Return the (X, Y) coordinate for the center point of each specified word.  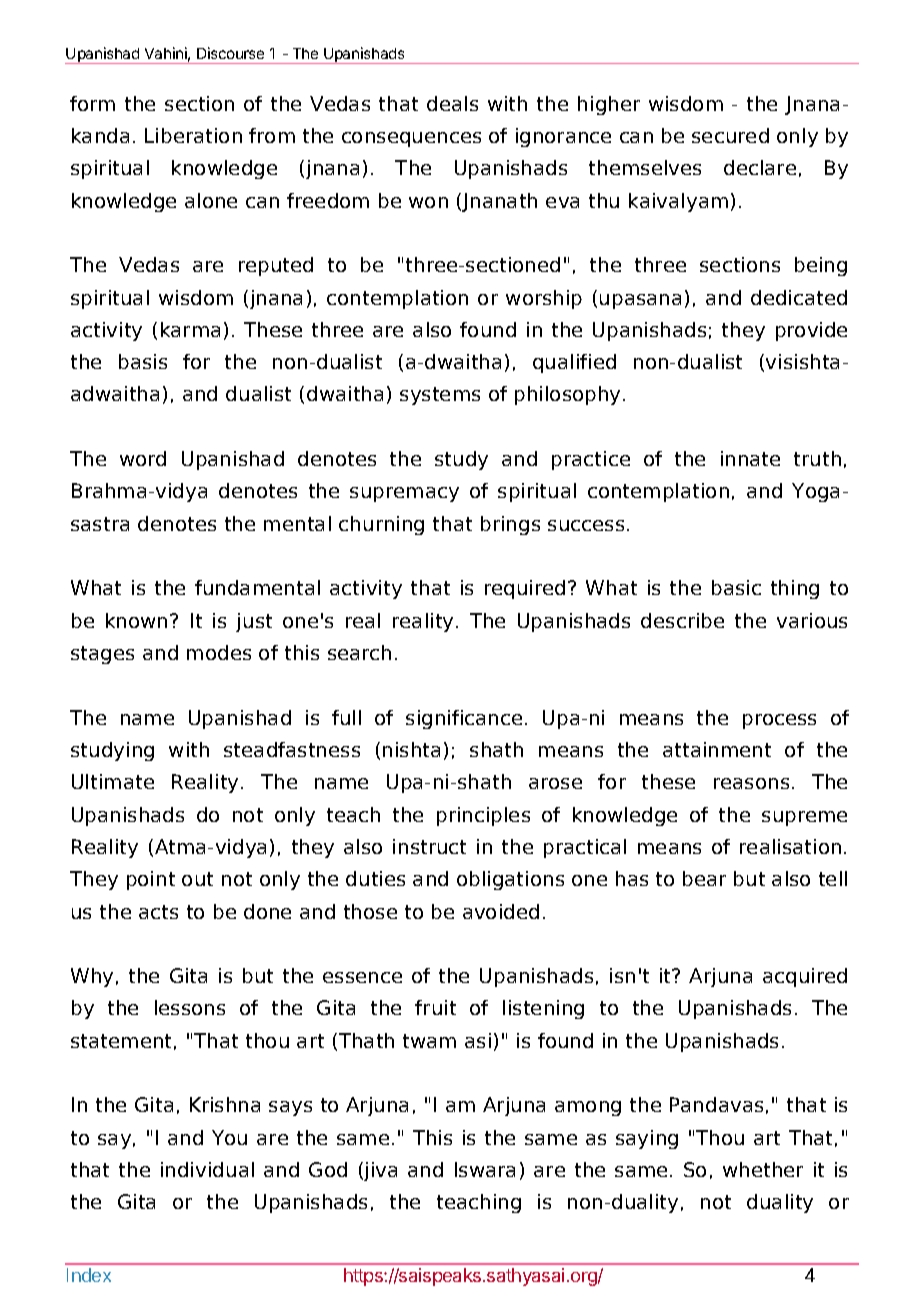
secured (730, 135)
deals (452, 103)
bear (704, 878)
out (197, 879)
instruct (429, 846)
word (143, 458)
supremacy (404, 494)
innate (750, 458)
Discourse (230, 53)
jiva (379, 1171)
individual (207, 1169)
